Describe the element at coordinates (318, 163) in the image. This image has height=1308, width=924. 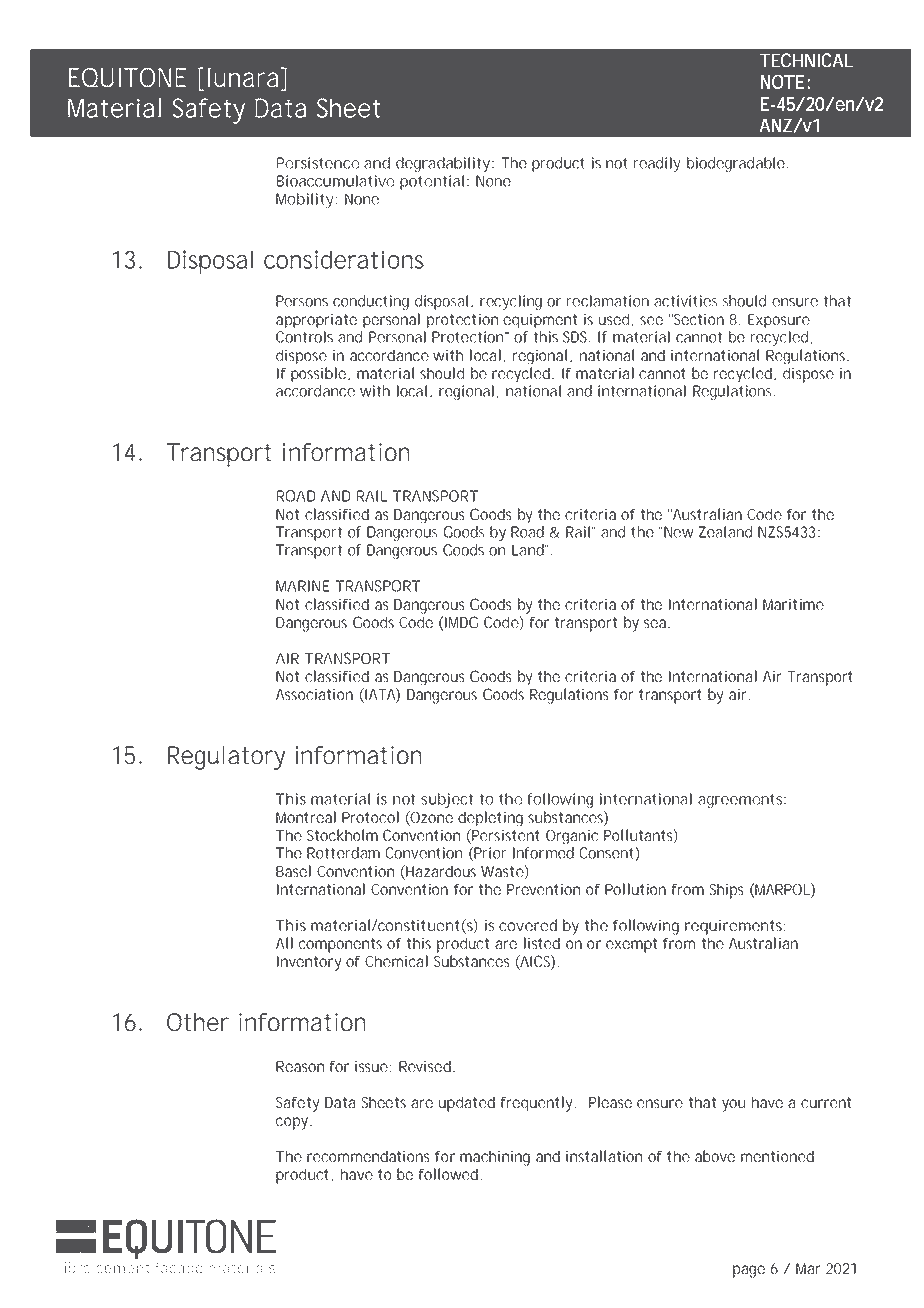
I see `Persistence` at that location.
